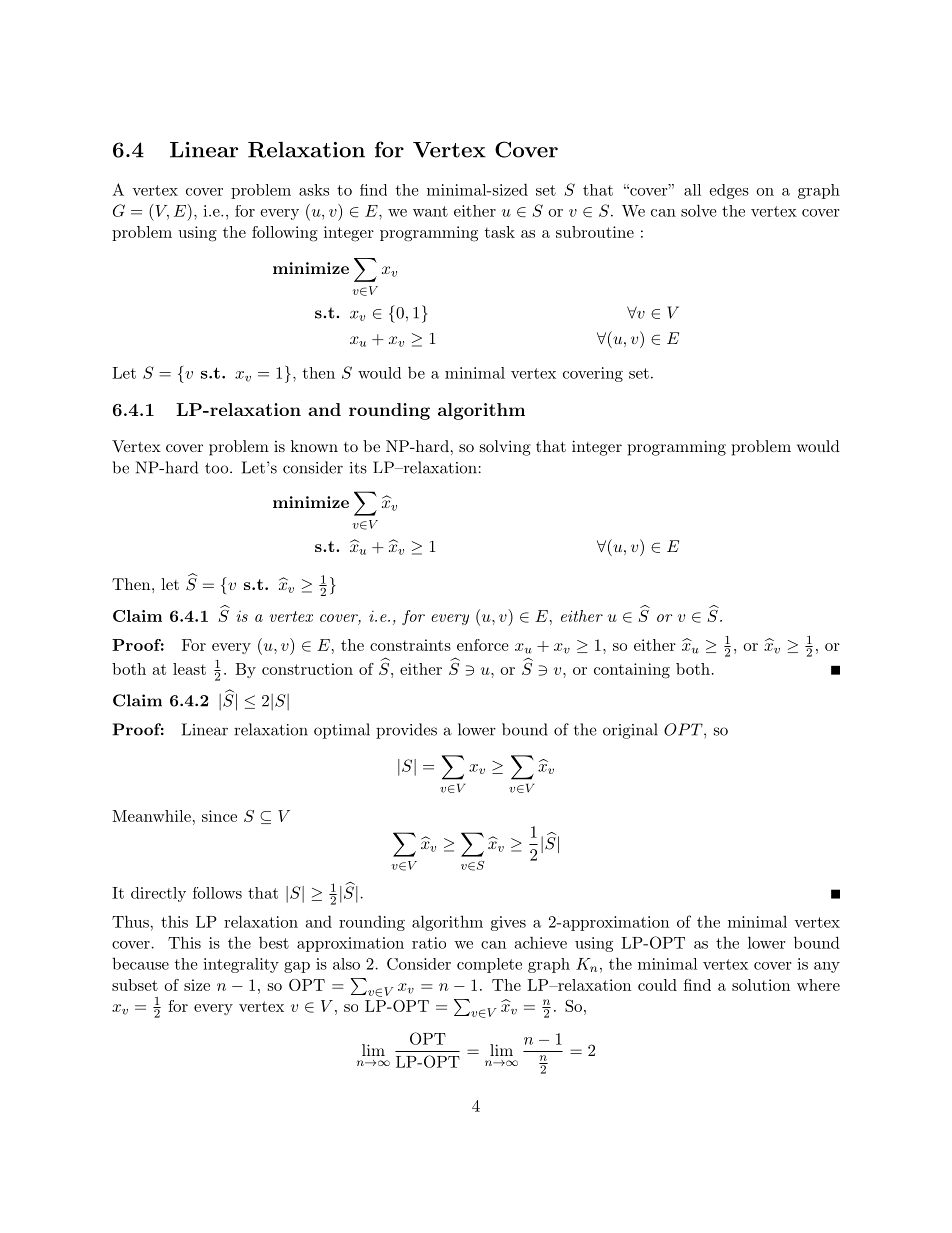 Image resolution: width=952 pixels, height=1233 pixels. What do you see at coordinates (218, 468) in the image?
I see `too` at bounding box center [218, 468].
